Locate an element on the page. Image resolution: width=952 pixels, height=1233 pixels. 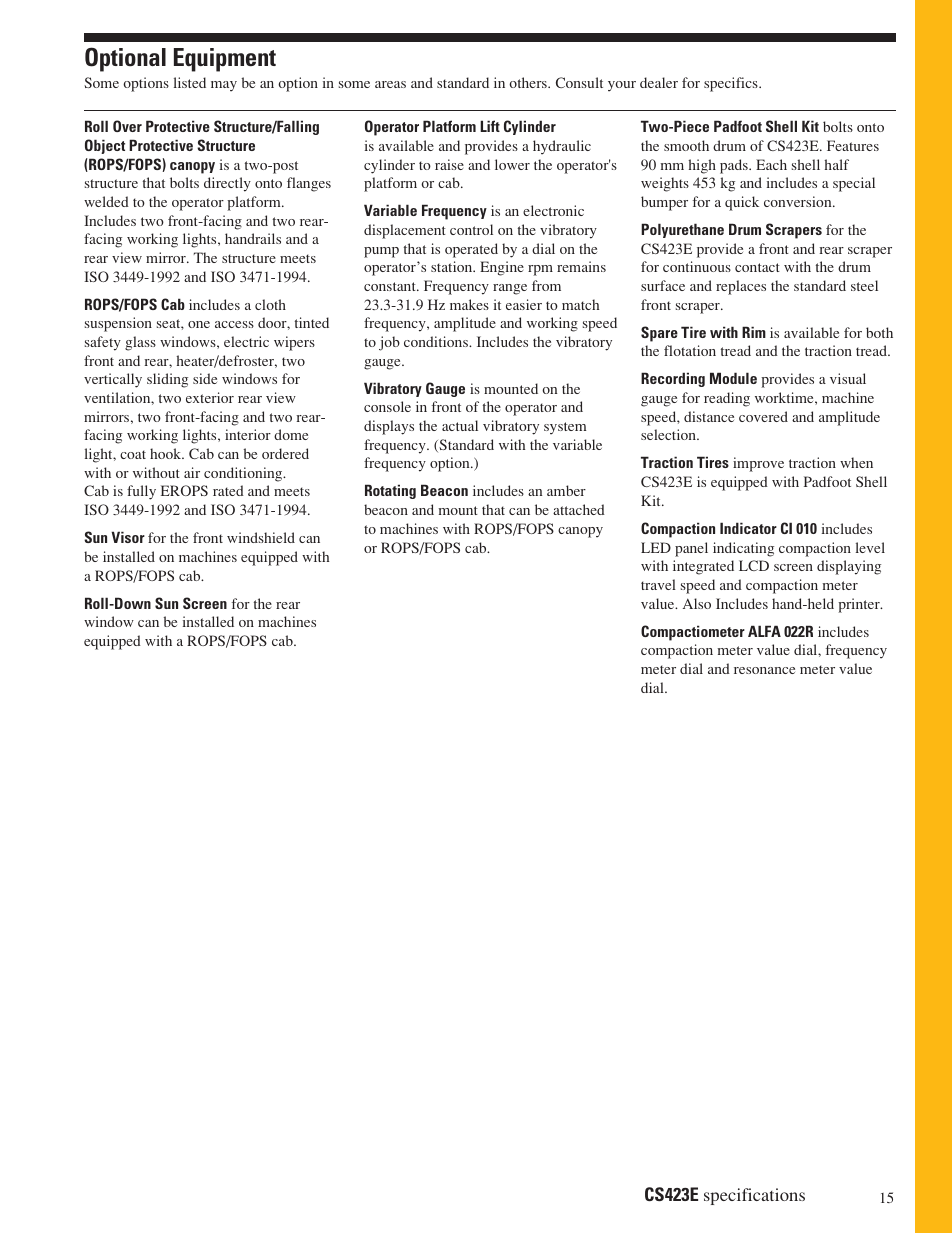
others is located at coordinates (529, 82).
